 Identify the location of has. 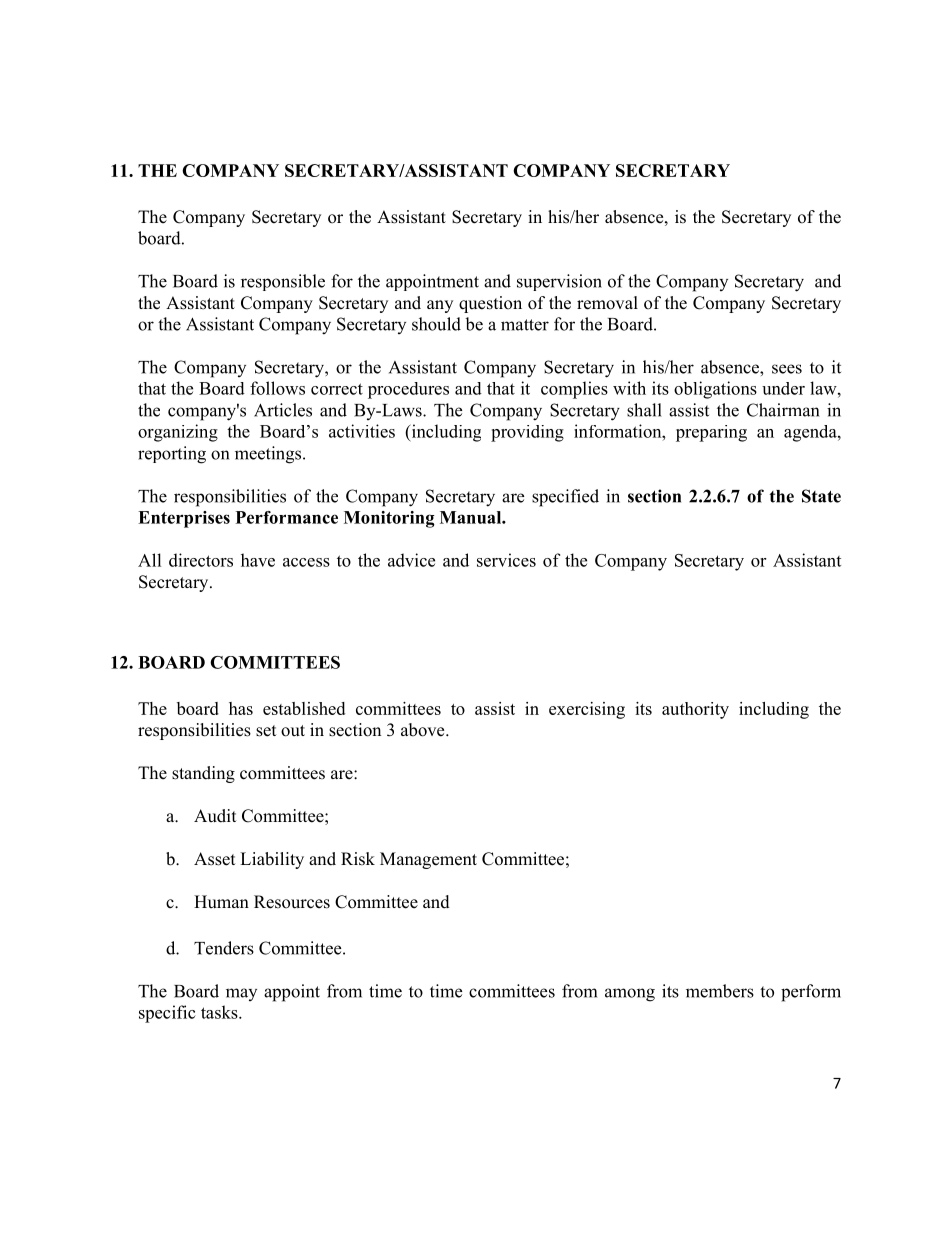
(241, 708).
